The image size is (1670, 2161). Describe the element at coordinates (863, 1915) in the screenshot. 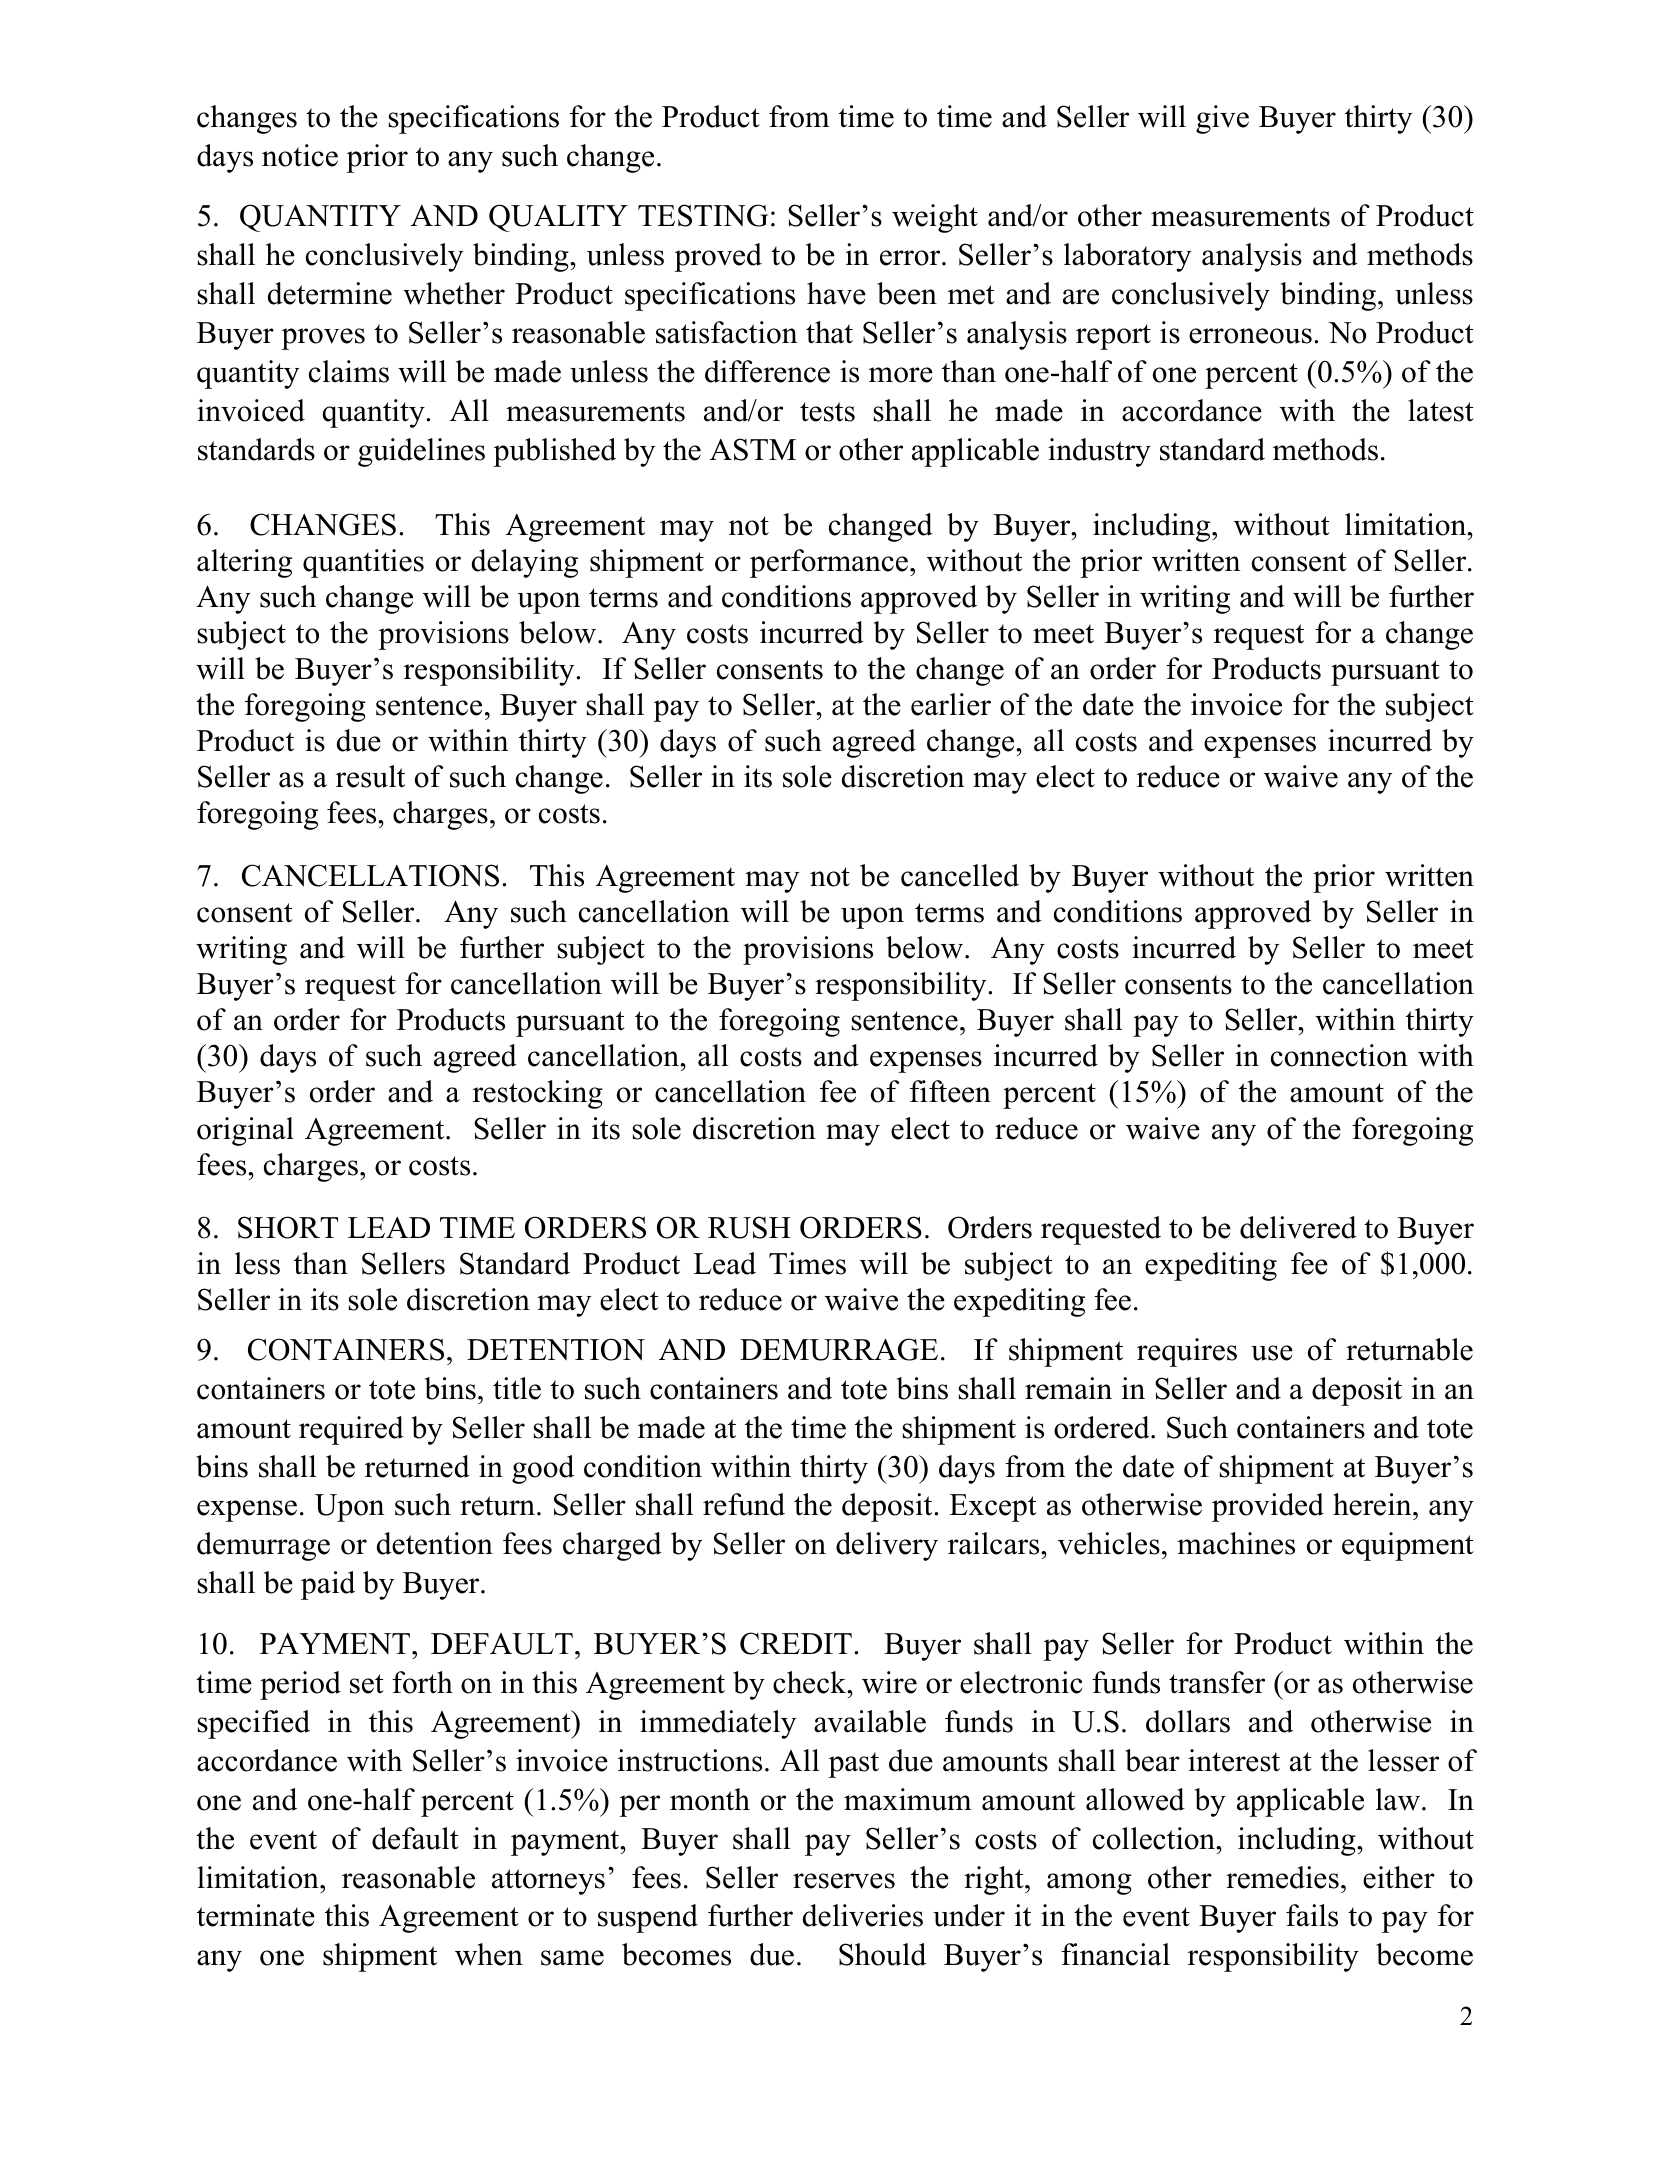

I see `deliveries` at that location.
